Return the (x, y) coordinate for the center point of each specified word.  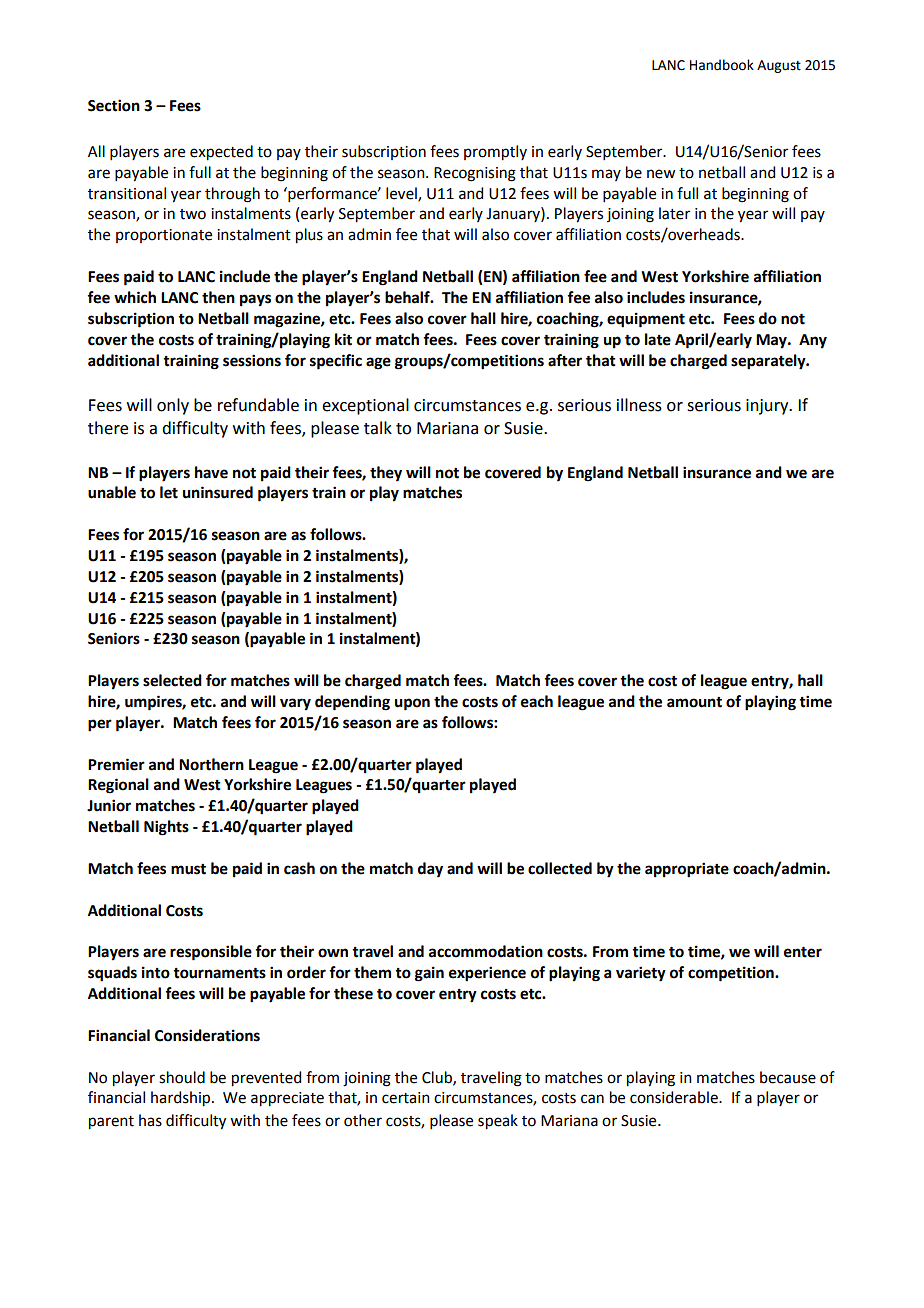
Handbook (722, 65)
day (430, 870)
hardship (182, 1099)
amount (694, 702)
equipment (646, 320)
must (188, 869)
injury (768, 407)
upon (412, 704)
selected (172, 680)
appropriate (687, 870)
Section (114, 105)
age (378, 363)
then (218, 297)
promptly (495, 153)
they (386, 474)
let (169, 492)
